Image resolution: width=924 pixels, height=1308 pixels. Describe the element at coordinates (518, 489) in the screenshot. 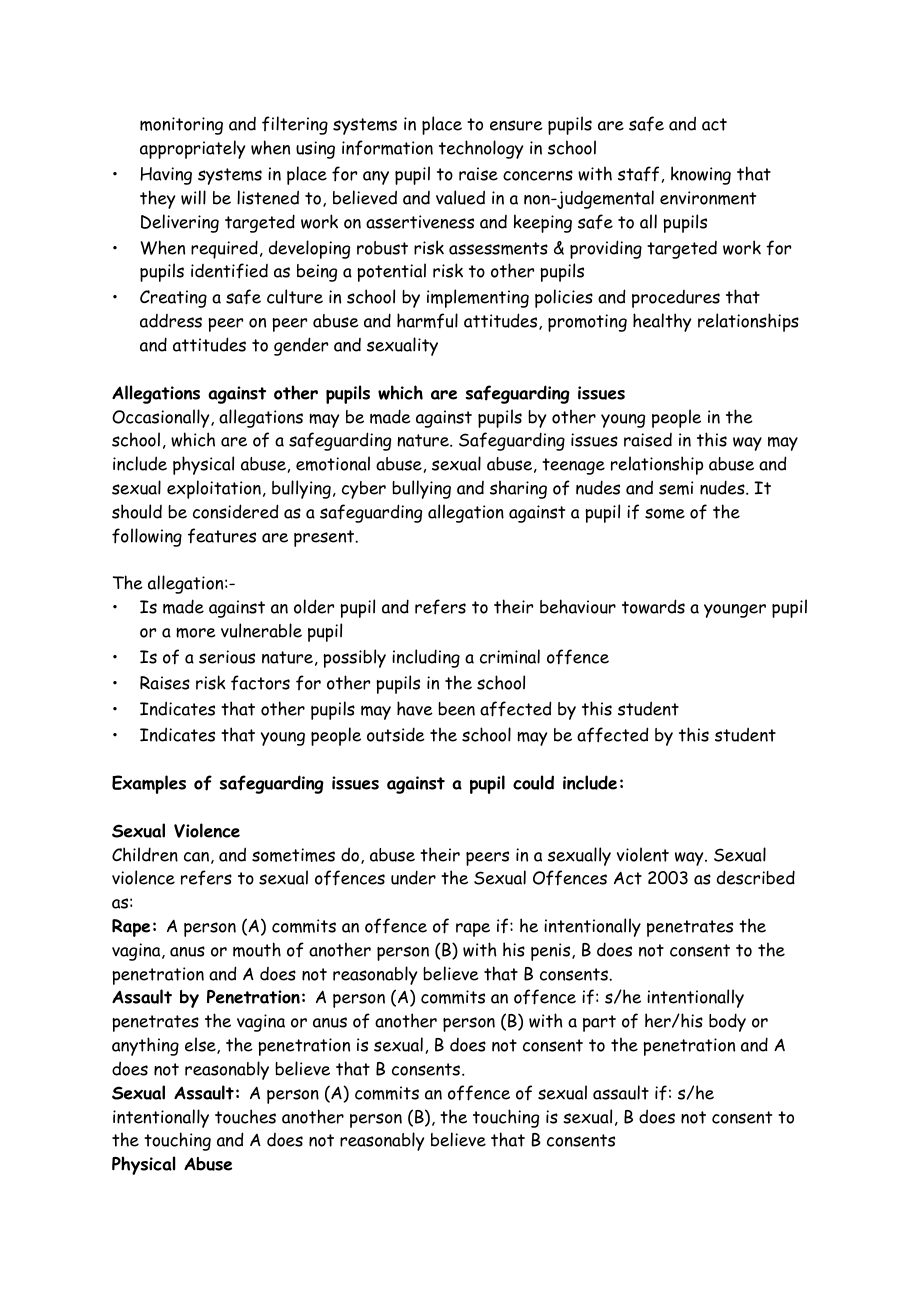

I see `sharing` at that location.
